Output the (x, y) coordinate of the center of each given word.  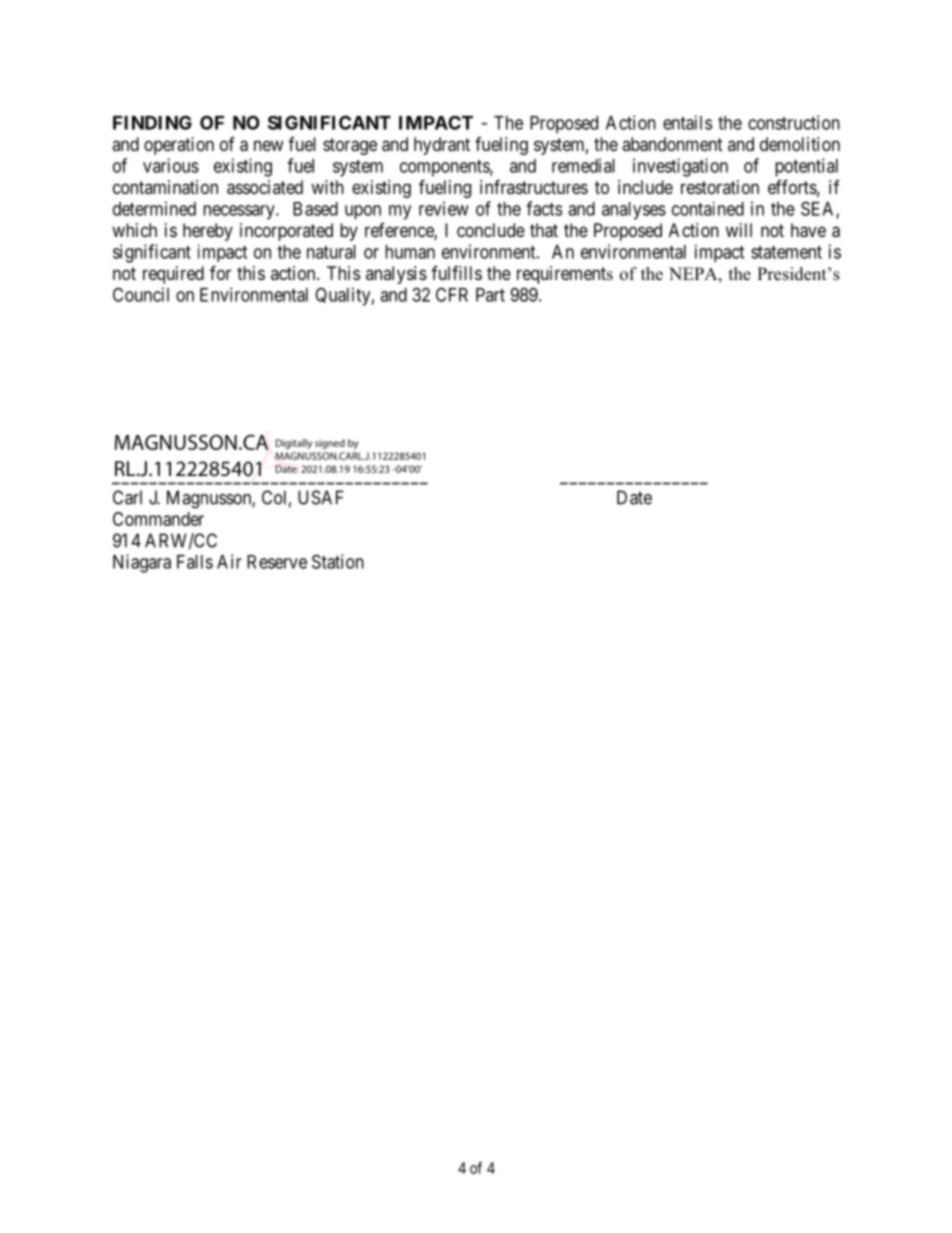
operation (179, 146)
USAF (321, 497)
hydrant (442, 146)
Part (490, 295)
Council (141, 294)
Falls (195, 562)
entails (687, 122)
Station (338, 561)
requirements (565, 275)
